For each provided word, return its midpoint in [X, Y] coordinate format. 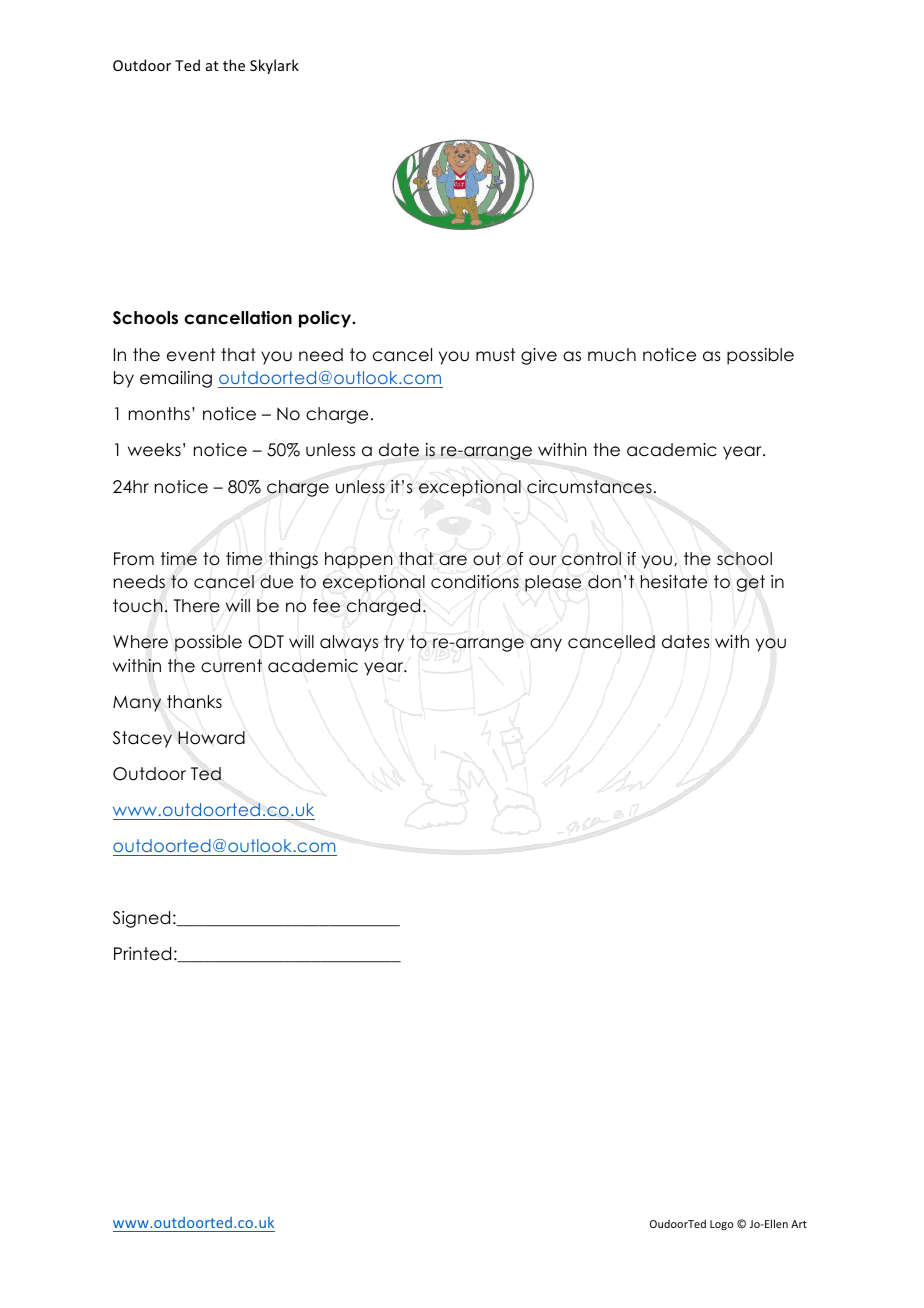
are [453, 560]
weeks [154, 450]
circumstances [589, 487]
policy [326, 319]
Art [799, 1224]
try [394, 643]
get [751, 583]
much [612, 355]
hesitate [674, 582]
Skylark [274, 66]
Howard [211, 738]
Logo [721, 1225]
